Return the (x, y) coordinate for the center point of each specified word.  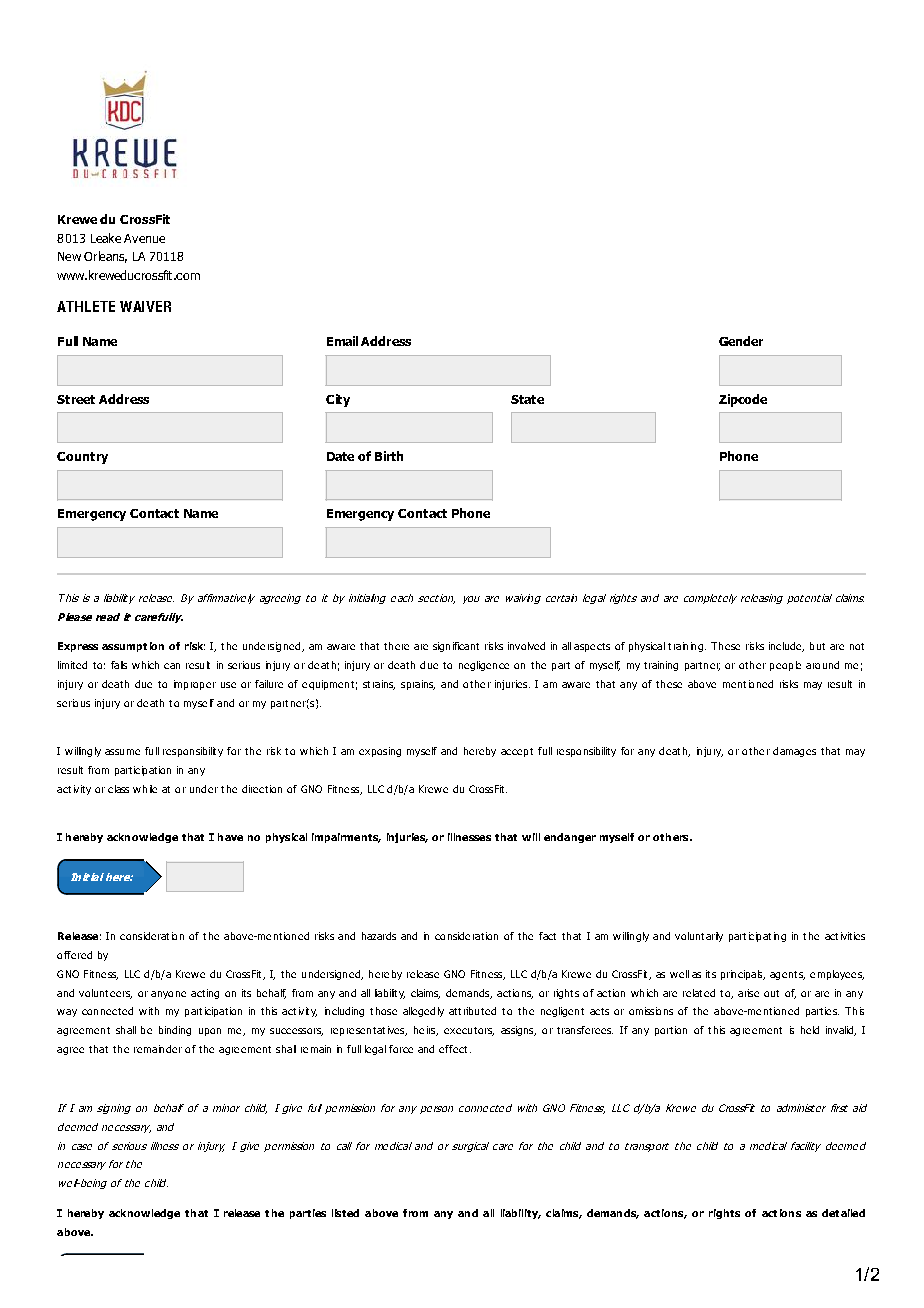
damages (794, 752)
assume (122, 752)
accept (517, 752)
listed (345, 1213)
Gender (741, 341)
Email (342, 341)
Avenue (144, 238)
